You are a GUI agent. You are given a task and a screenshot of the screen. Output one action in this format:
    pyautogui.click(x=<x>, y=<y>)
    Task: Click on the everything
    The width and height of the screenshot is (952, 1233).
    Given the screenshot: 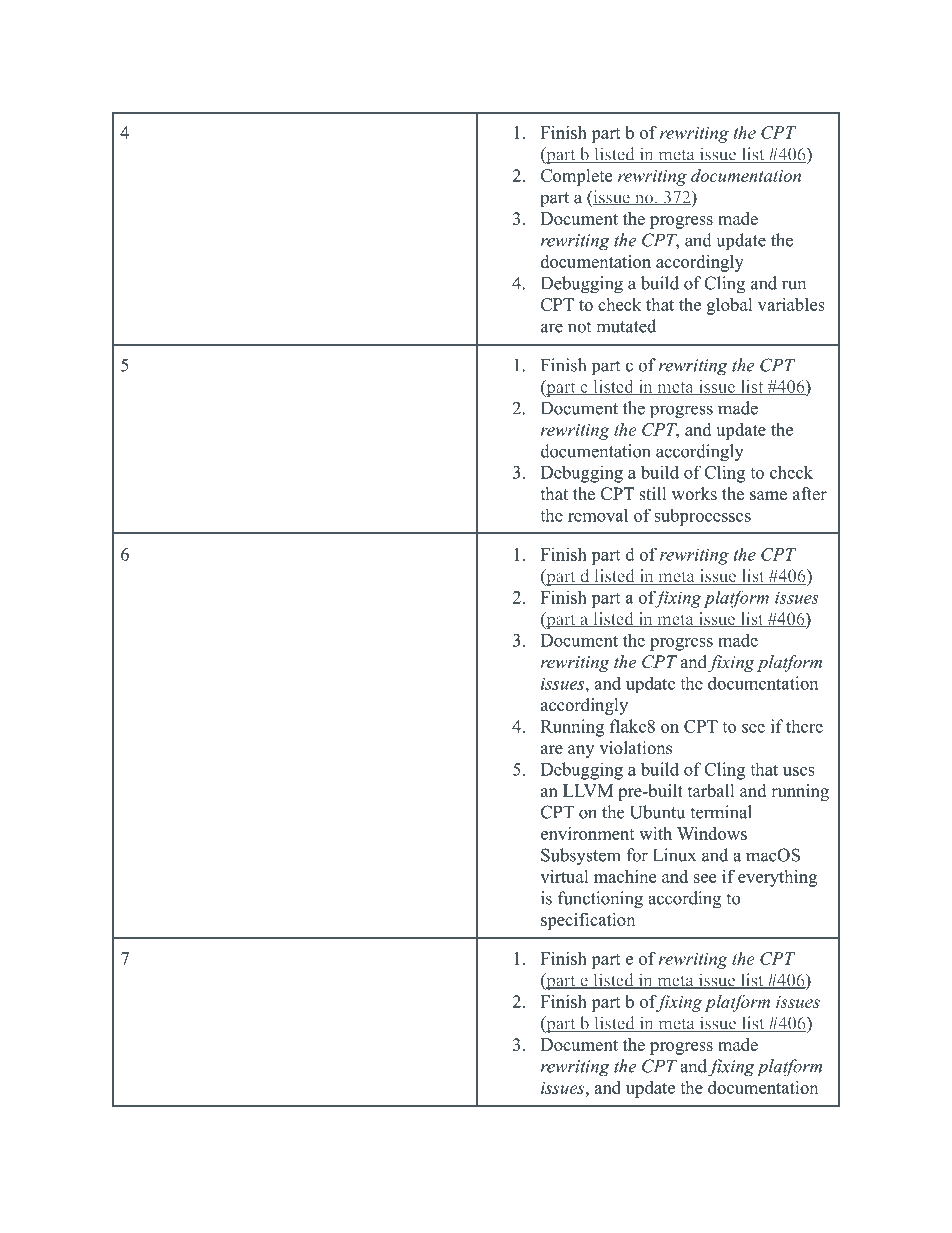 What is the action you would take?
    pyautogui.click(x=777, y=878)
